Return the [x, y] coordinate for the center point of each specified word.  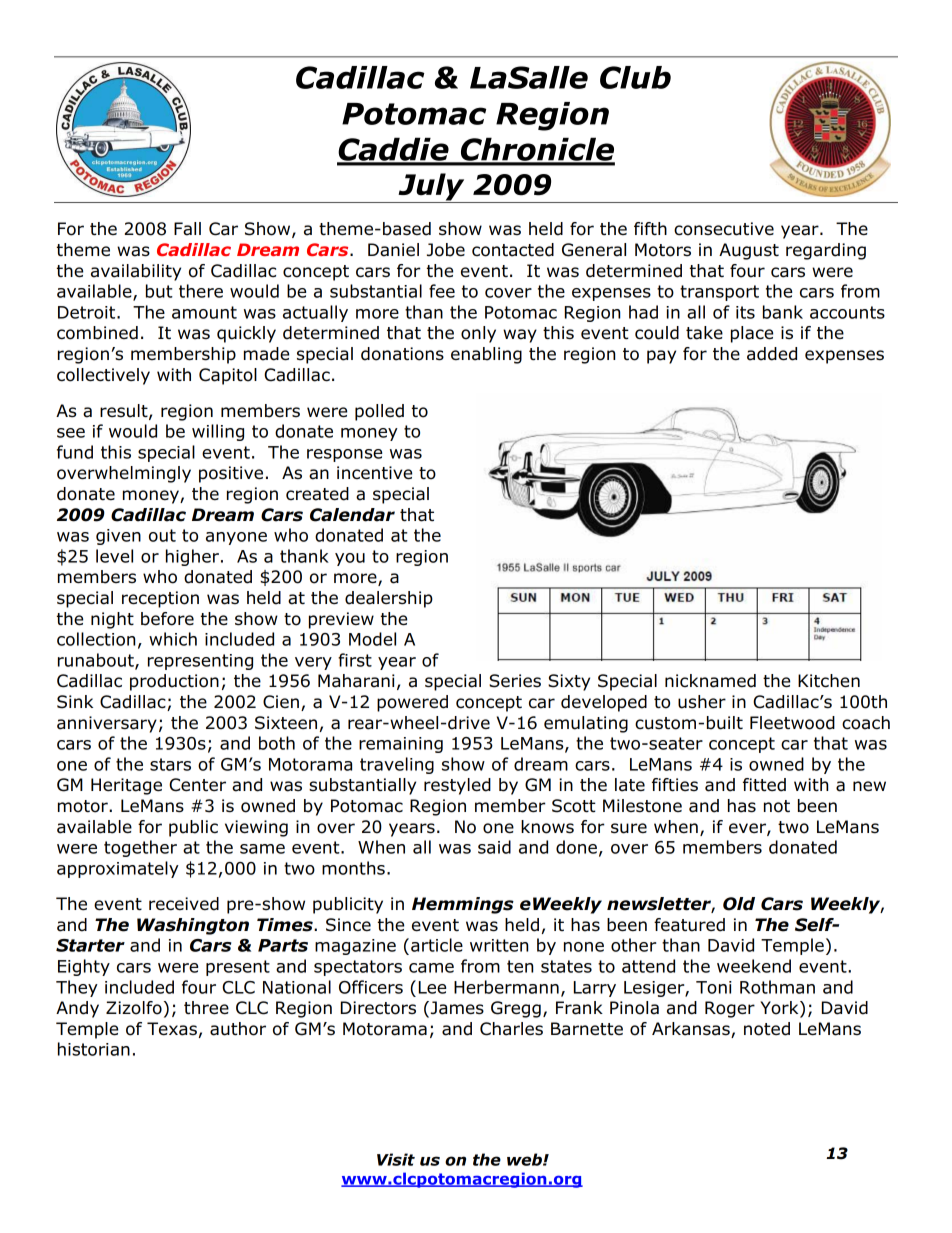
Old [739, 904]
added [772, 354]
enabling [486, 355]
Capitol [228, 376]
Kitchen [829, 681]
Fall [187, 229]
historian [94, 1049]
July [431, 188]
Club [635, 77]
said [494, 847]
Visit [396, 1159]
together [140, 848]
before [167, 619]
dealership [389, 599]
